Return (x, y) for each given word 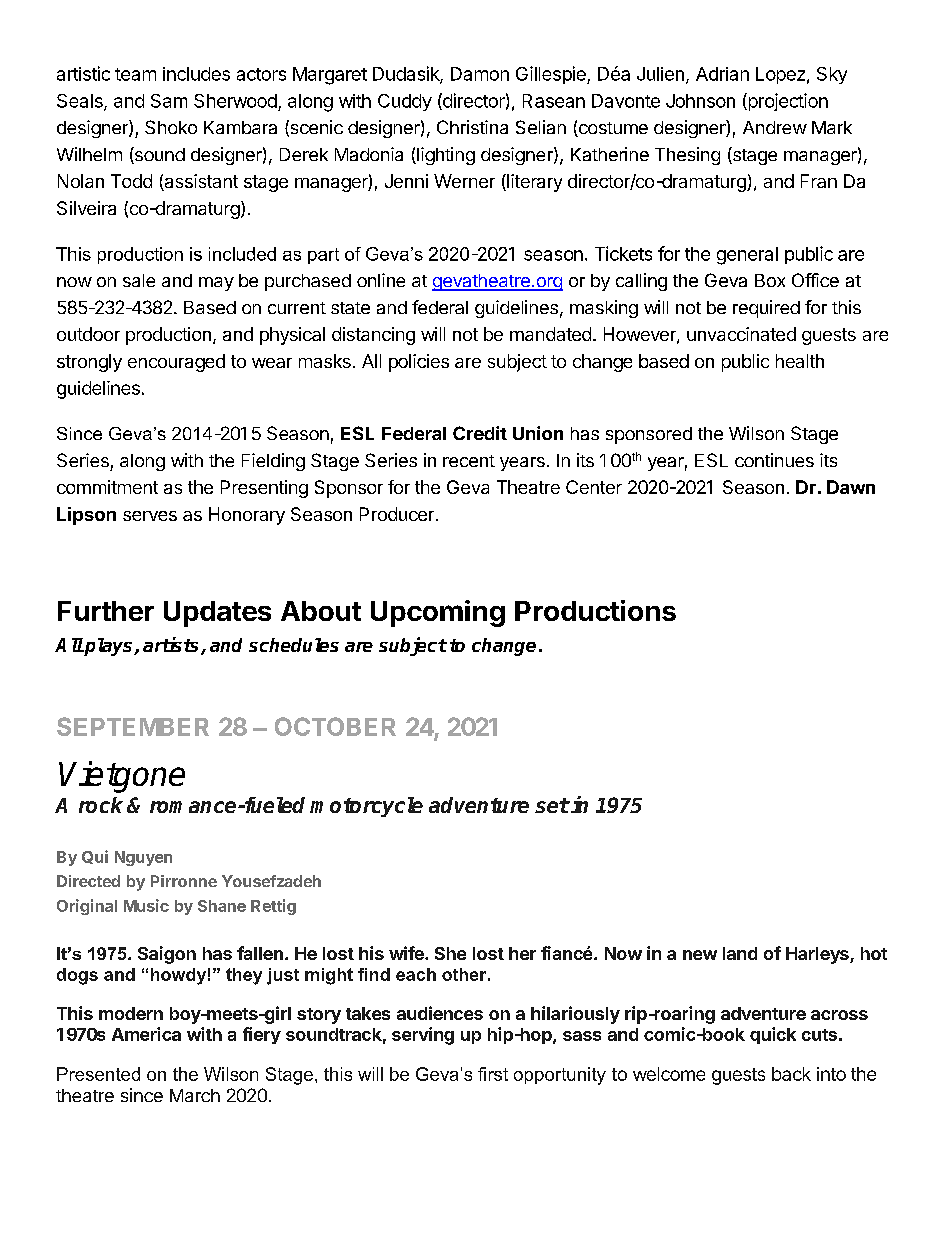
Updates (217, 614)
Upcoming (438, 613)
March (195, 1095)
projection (787, 102)
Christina (472, 127)
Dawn (851, 487)
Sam (169, 101)
